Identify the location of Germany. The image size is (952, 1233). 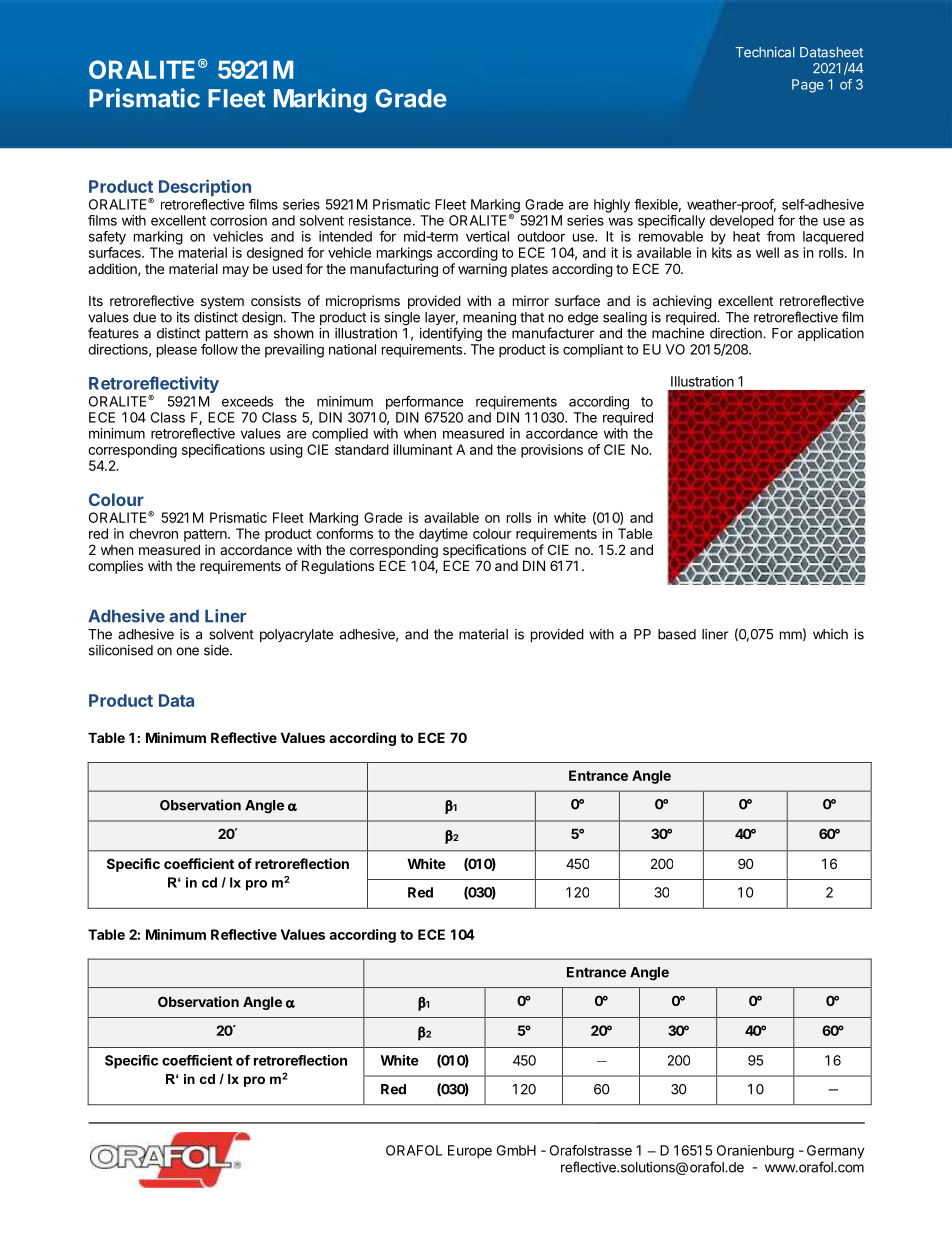
(836, 1152).
